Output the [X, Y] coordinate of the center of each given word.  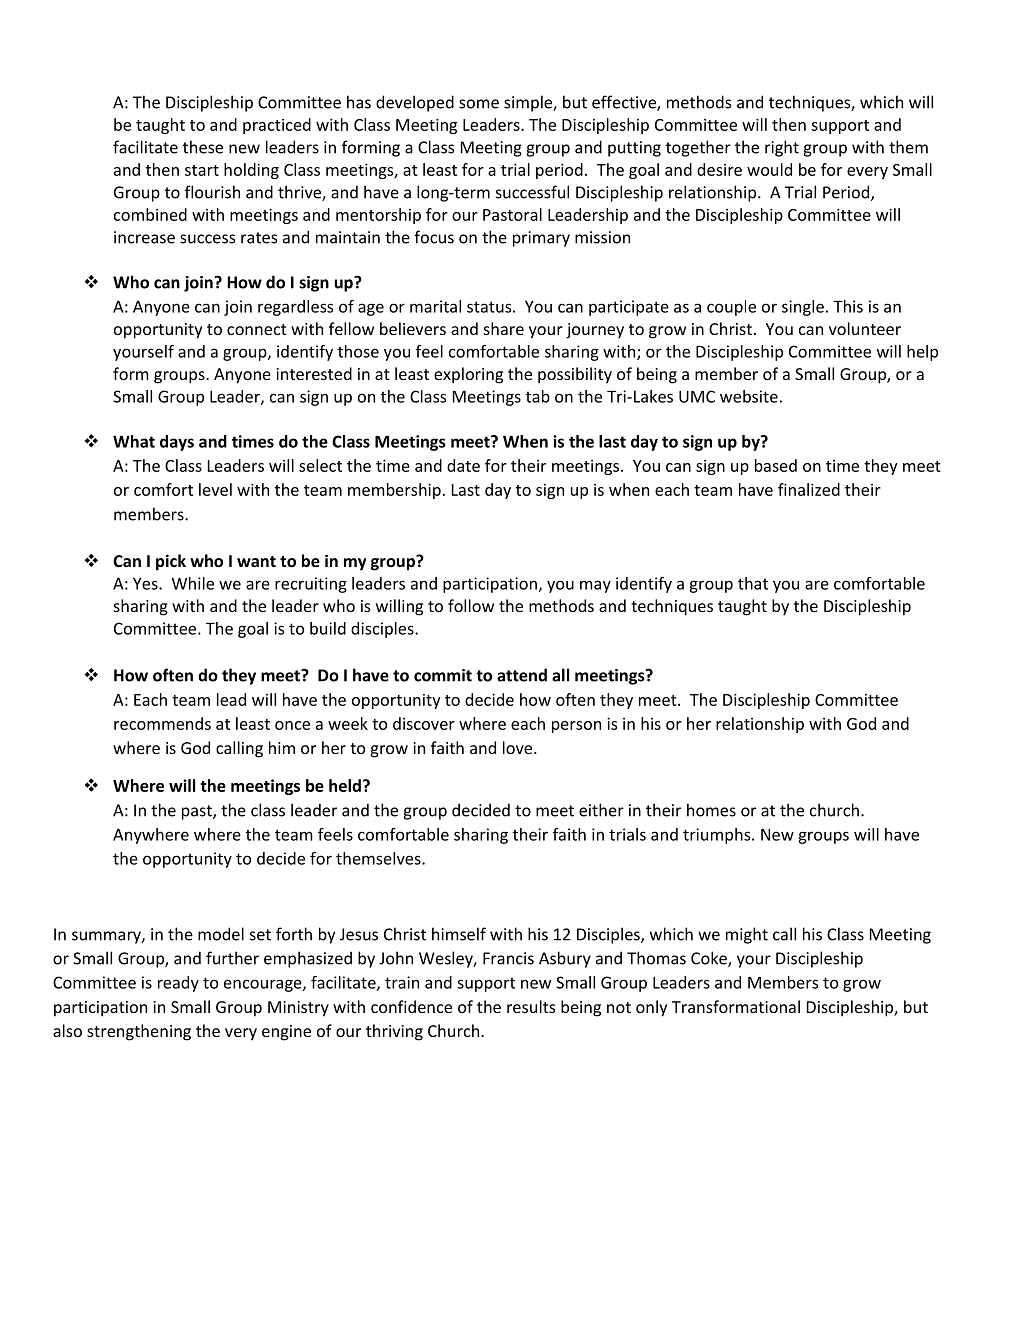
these [203, 147]
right [782, 148]
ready [178, 984]
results [531, 1006]
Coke [710, 959]
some [479, 104]
